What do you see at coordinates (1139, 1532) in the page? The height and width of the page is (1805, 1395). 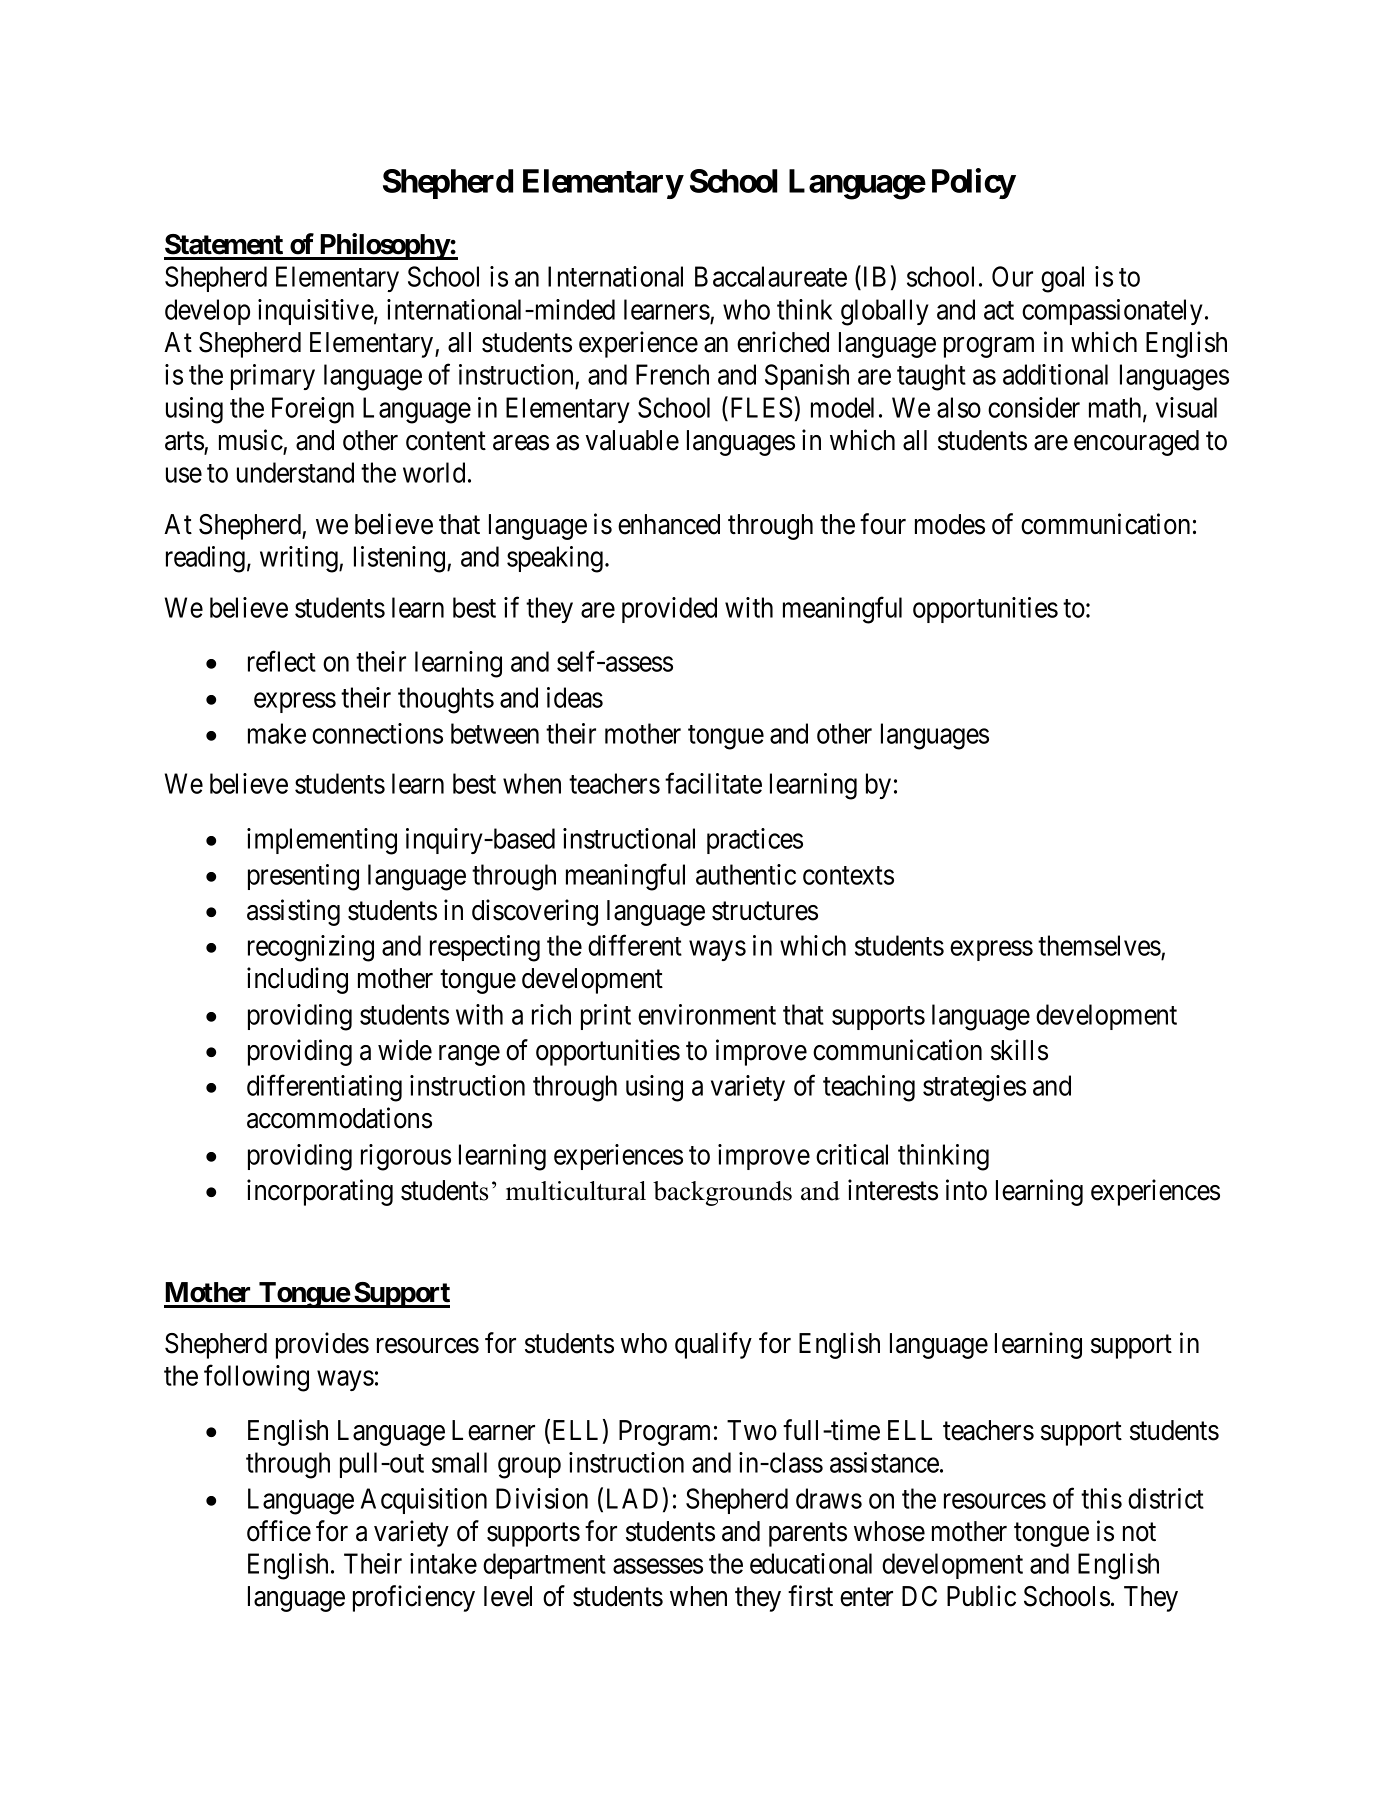 I see `not` at bounding box center [1139, 1532].
